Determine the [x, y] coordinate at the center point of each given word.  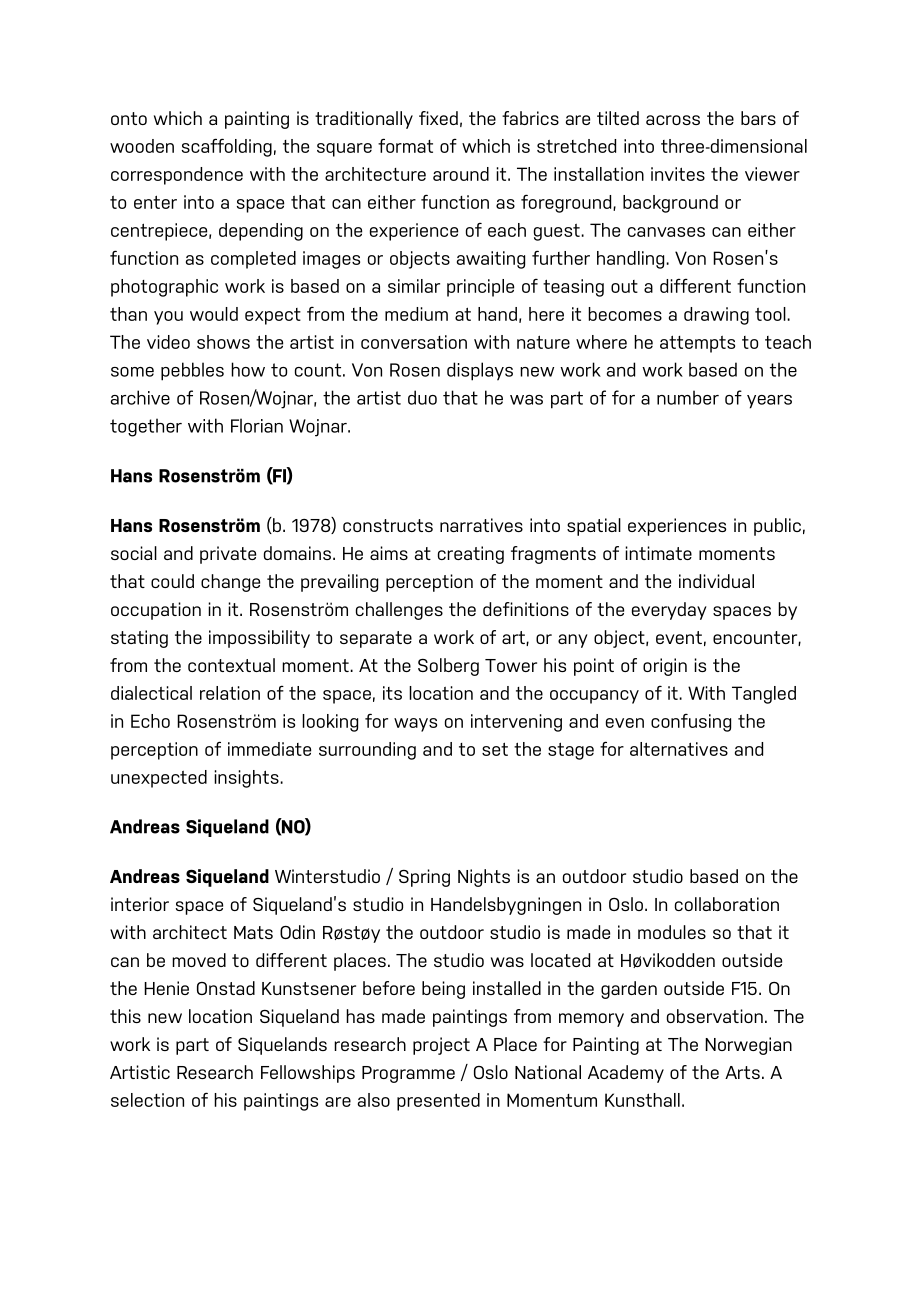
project [441, 1046]
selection [147, 1100]
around [461, 174]
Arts [742, 1072]
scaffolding [227, 147]
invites [678, 174]
